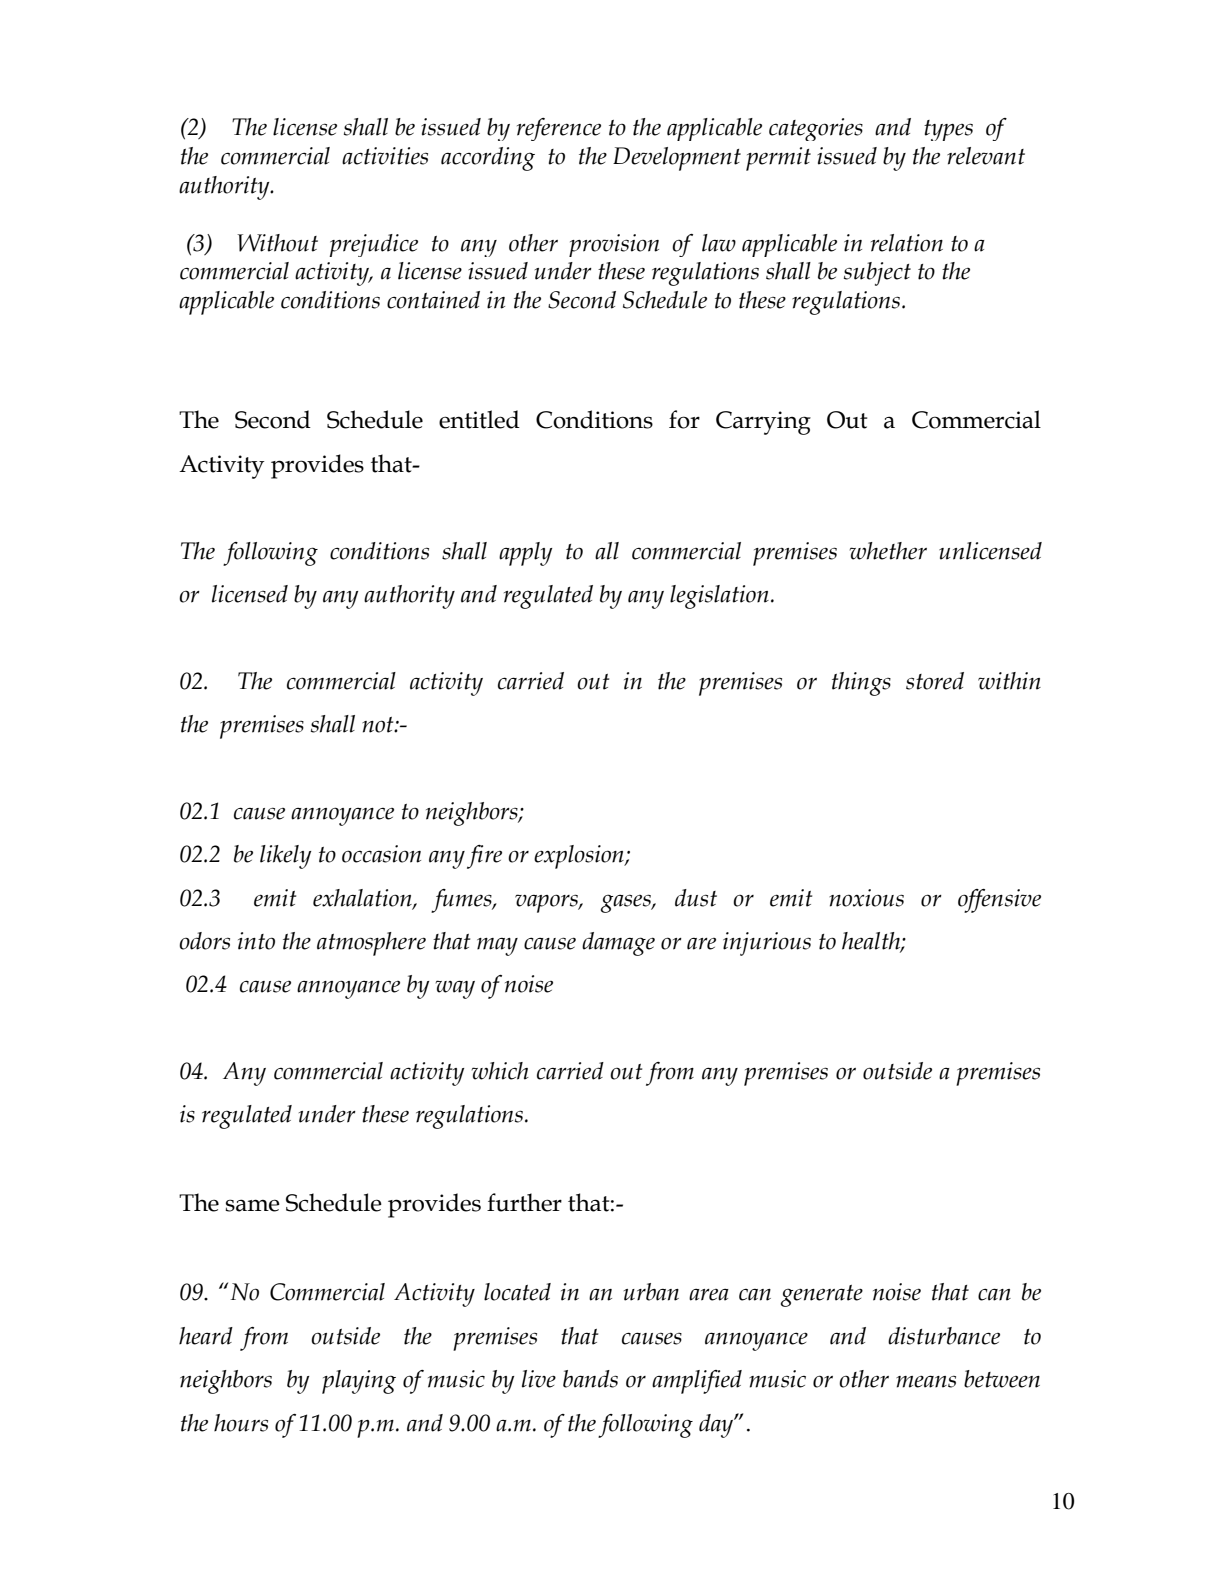 This screenshot has width=1221, height=1580. I want to click on entitled, so click(479, 419).
